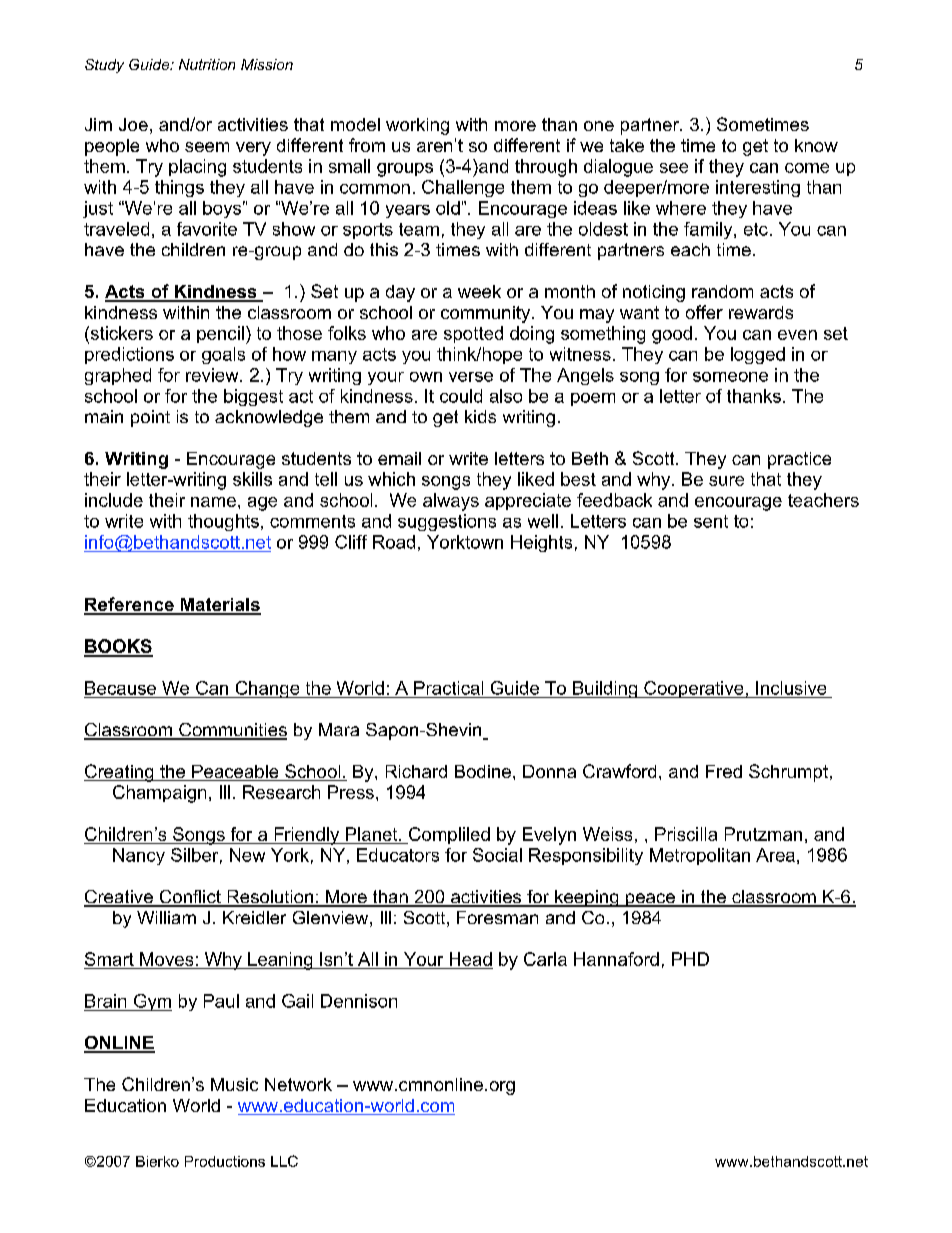 The width and height of the screenshot is (952, 1233). I want to click on Network, so click(298, 1084).
